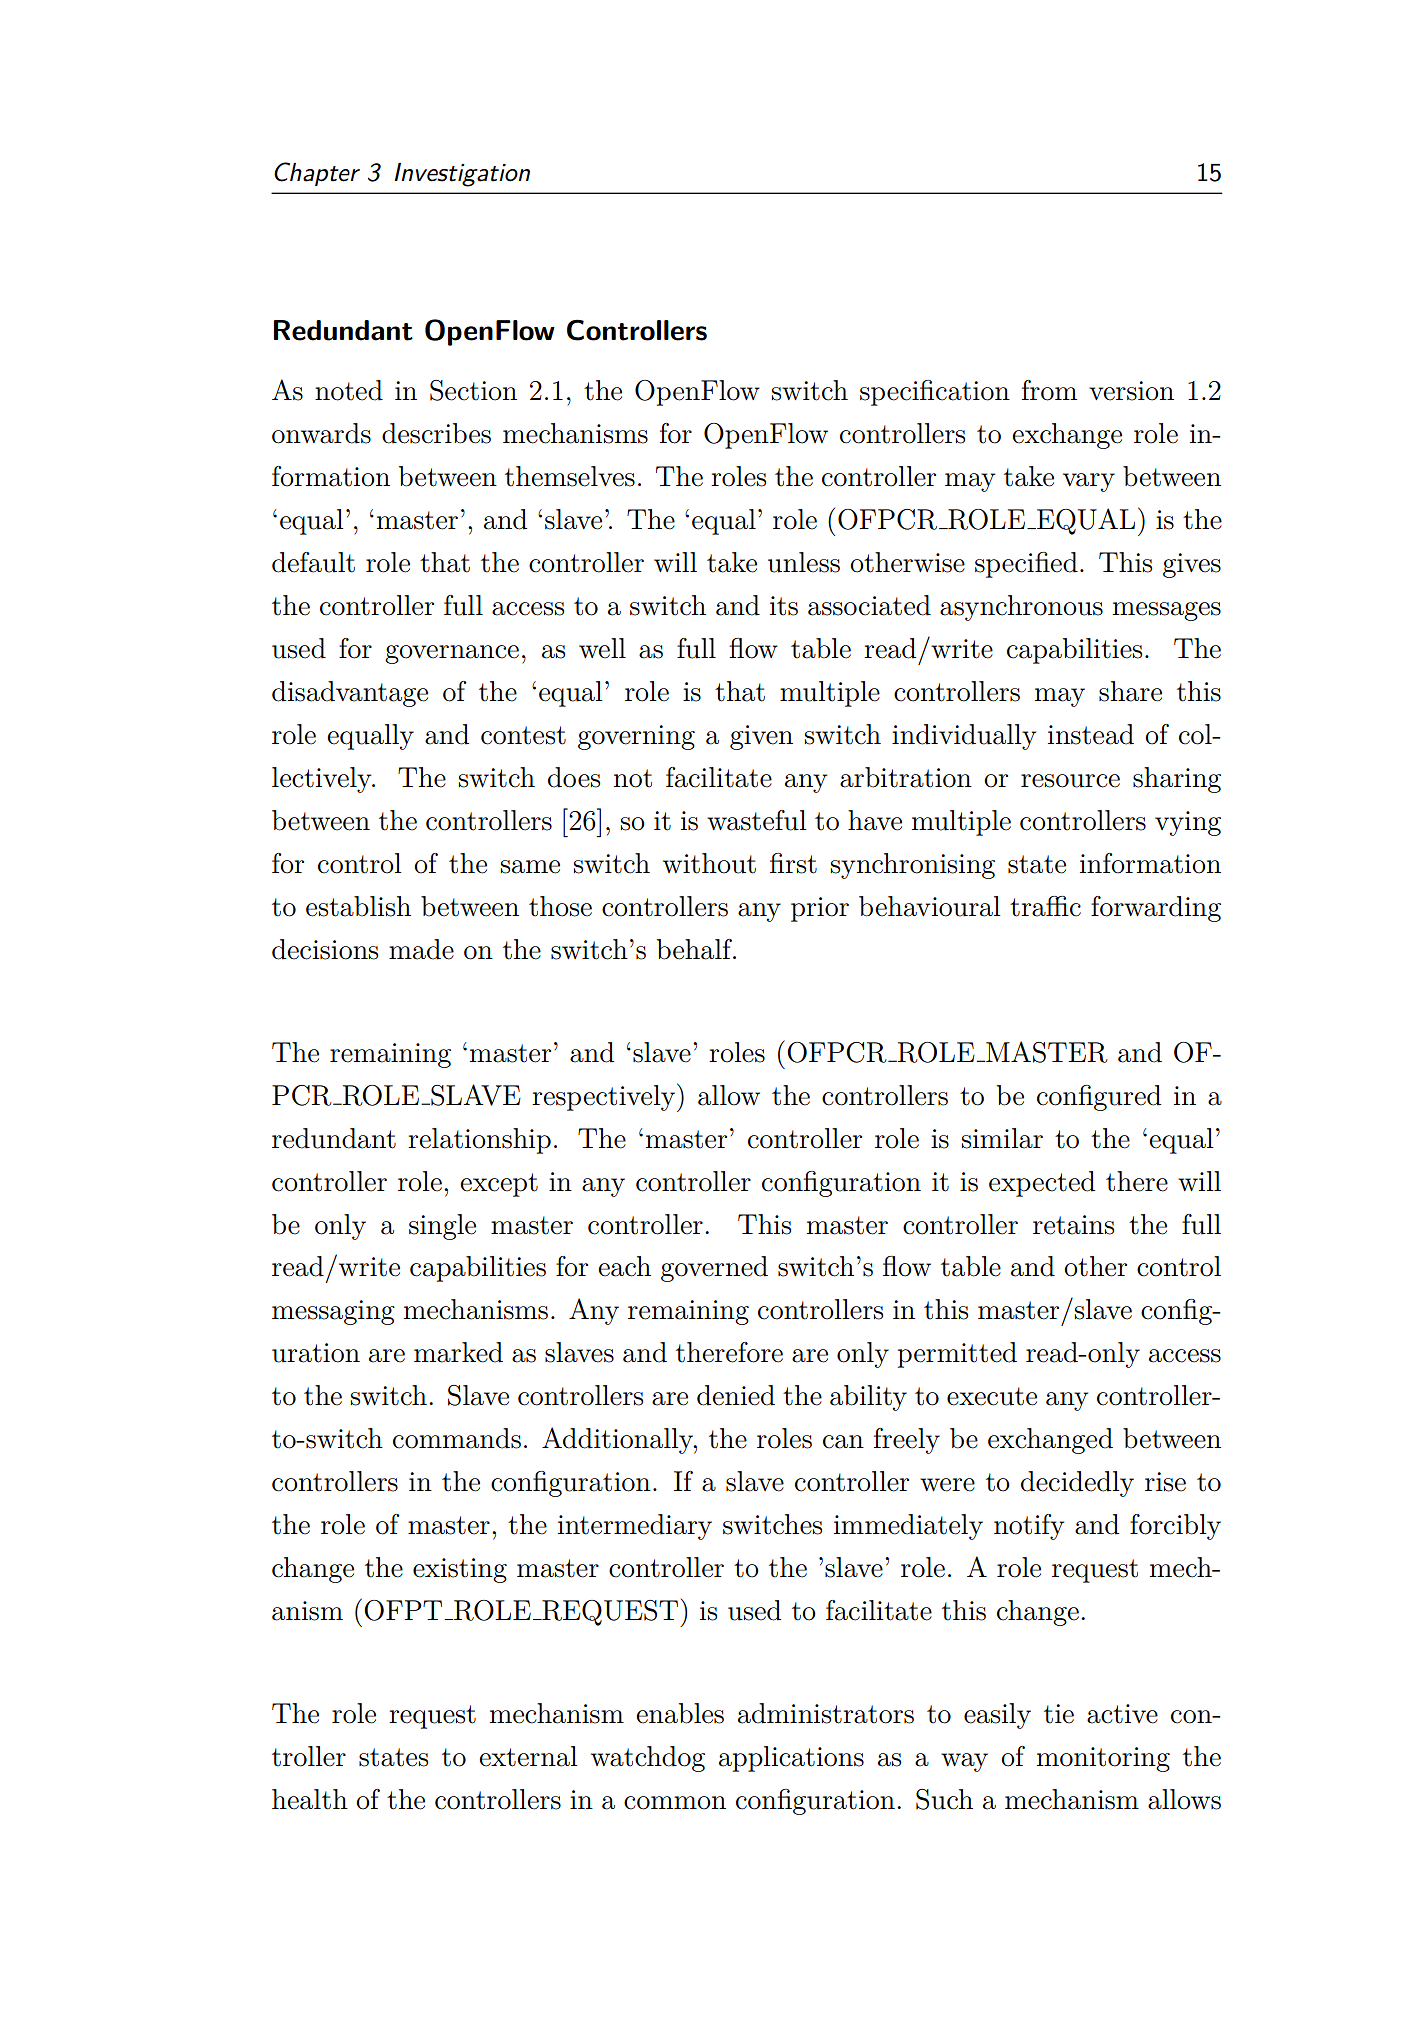  Describe the element at coordinates (784, 606) in the document. I see `its` at that location.
